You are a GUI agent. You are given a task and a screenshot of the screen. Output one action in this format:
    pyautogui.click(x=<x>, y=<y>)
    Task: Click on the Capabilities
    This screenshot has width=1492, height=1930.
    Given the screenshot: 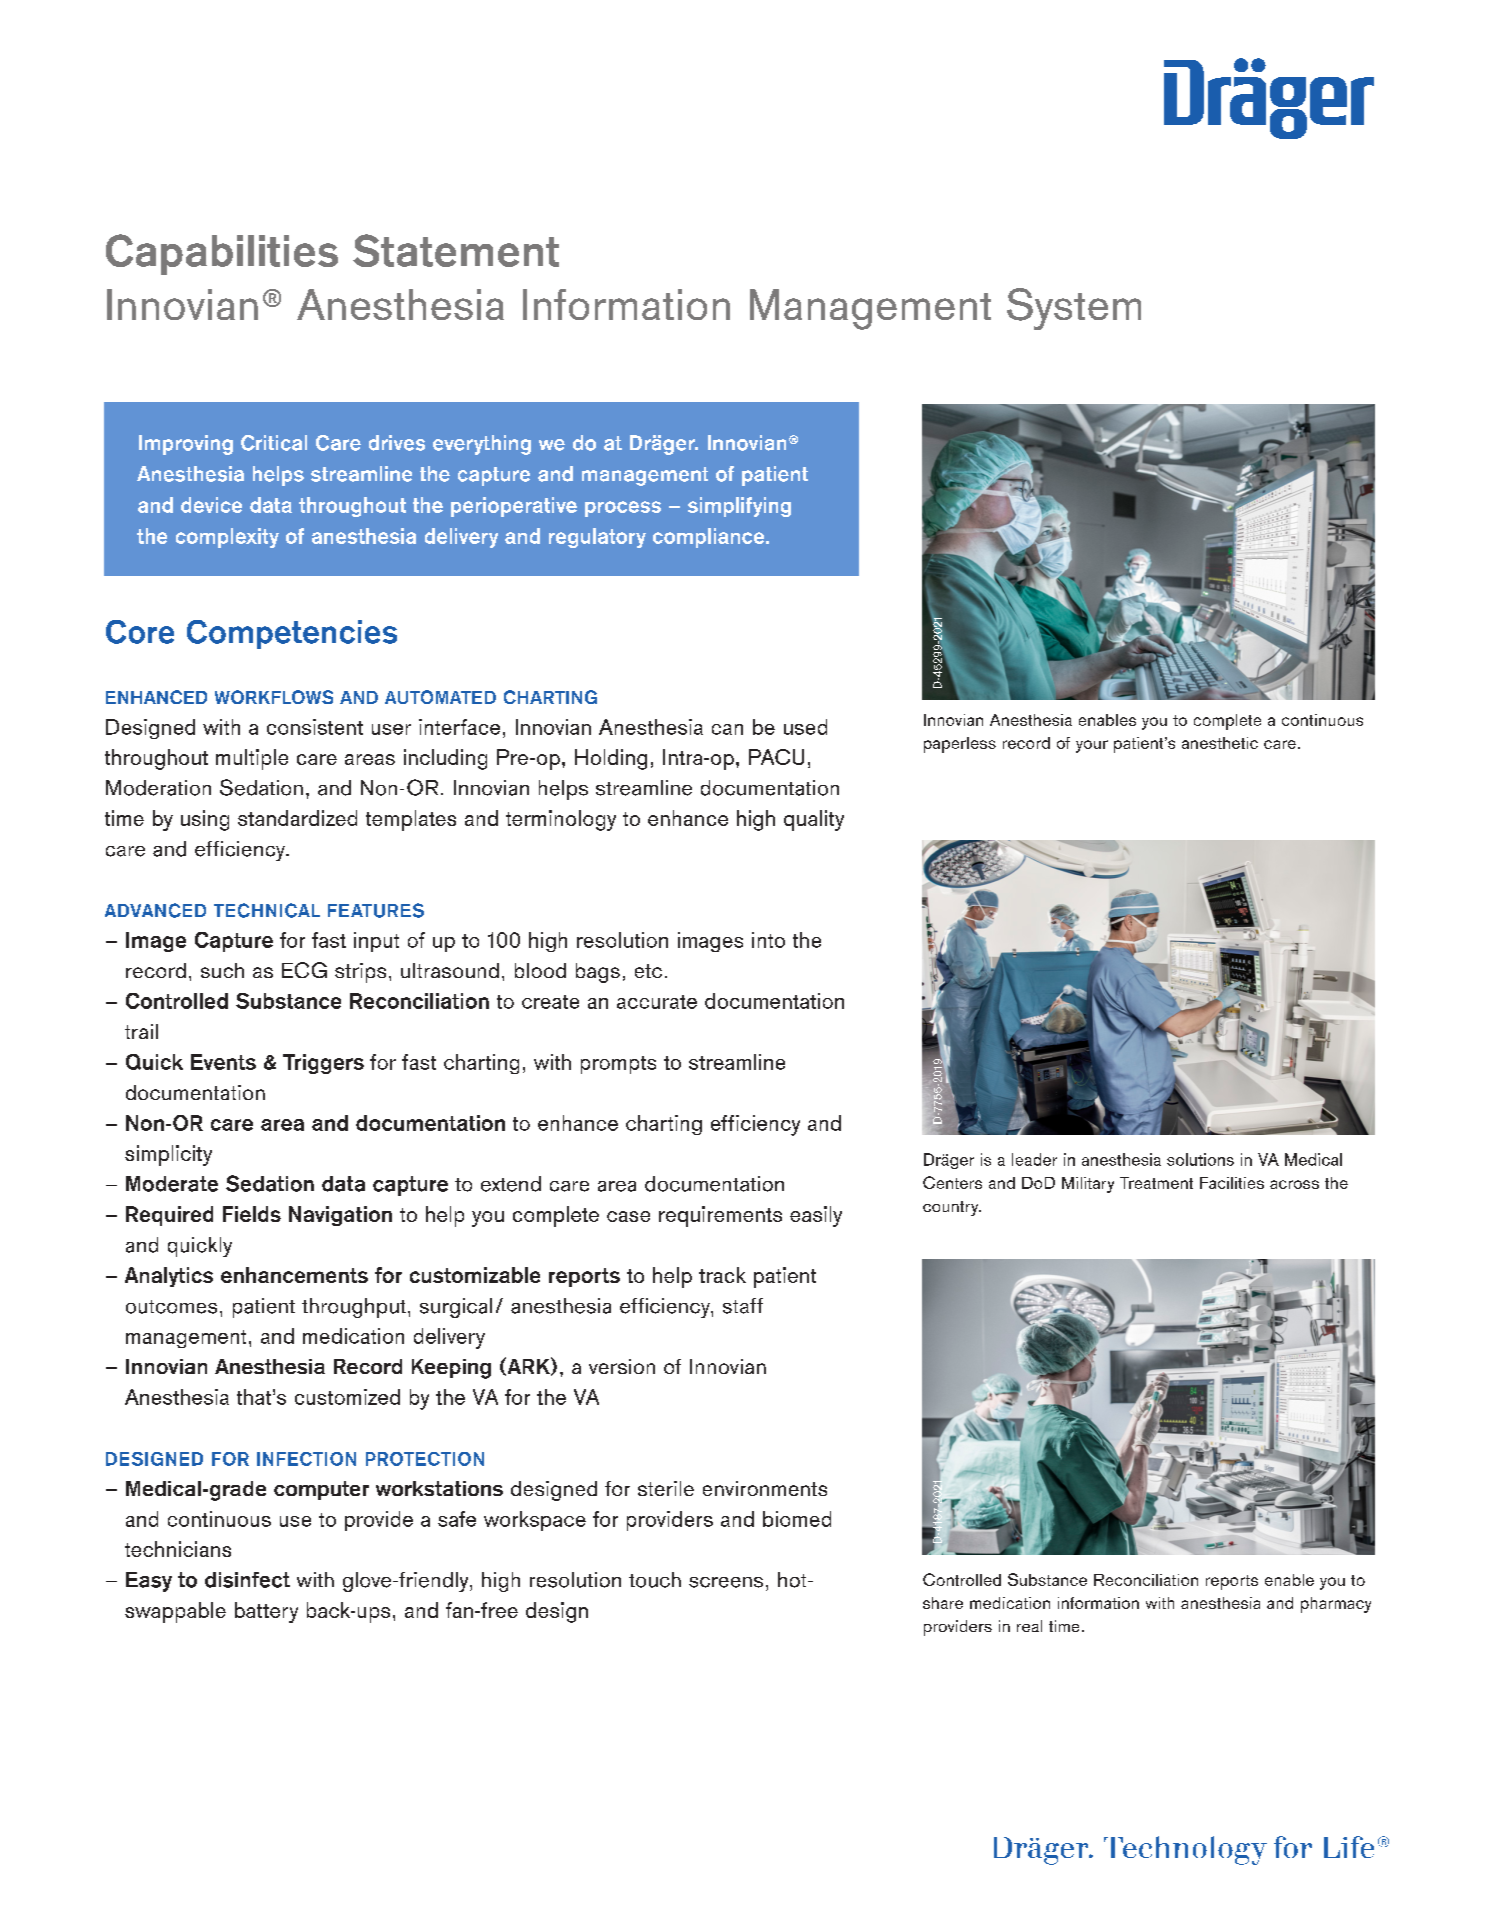 What is the action you would take?
    pyautogui.click(x=222, y=254)
